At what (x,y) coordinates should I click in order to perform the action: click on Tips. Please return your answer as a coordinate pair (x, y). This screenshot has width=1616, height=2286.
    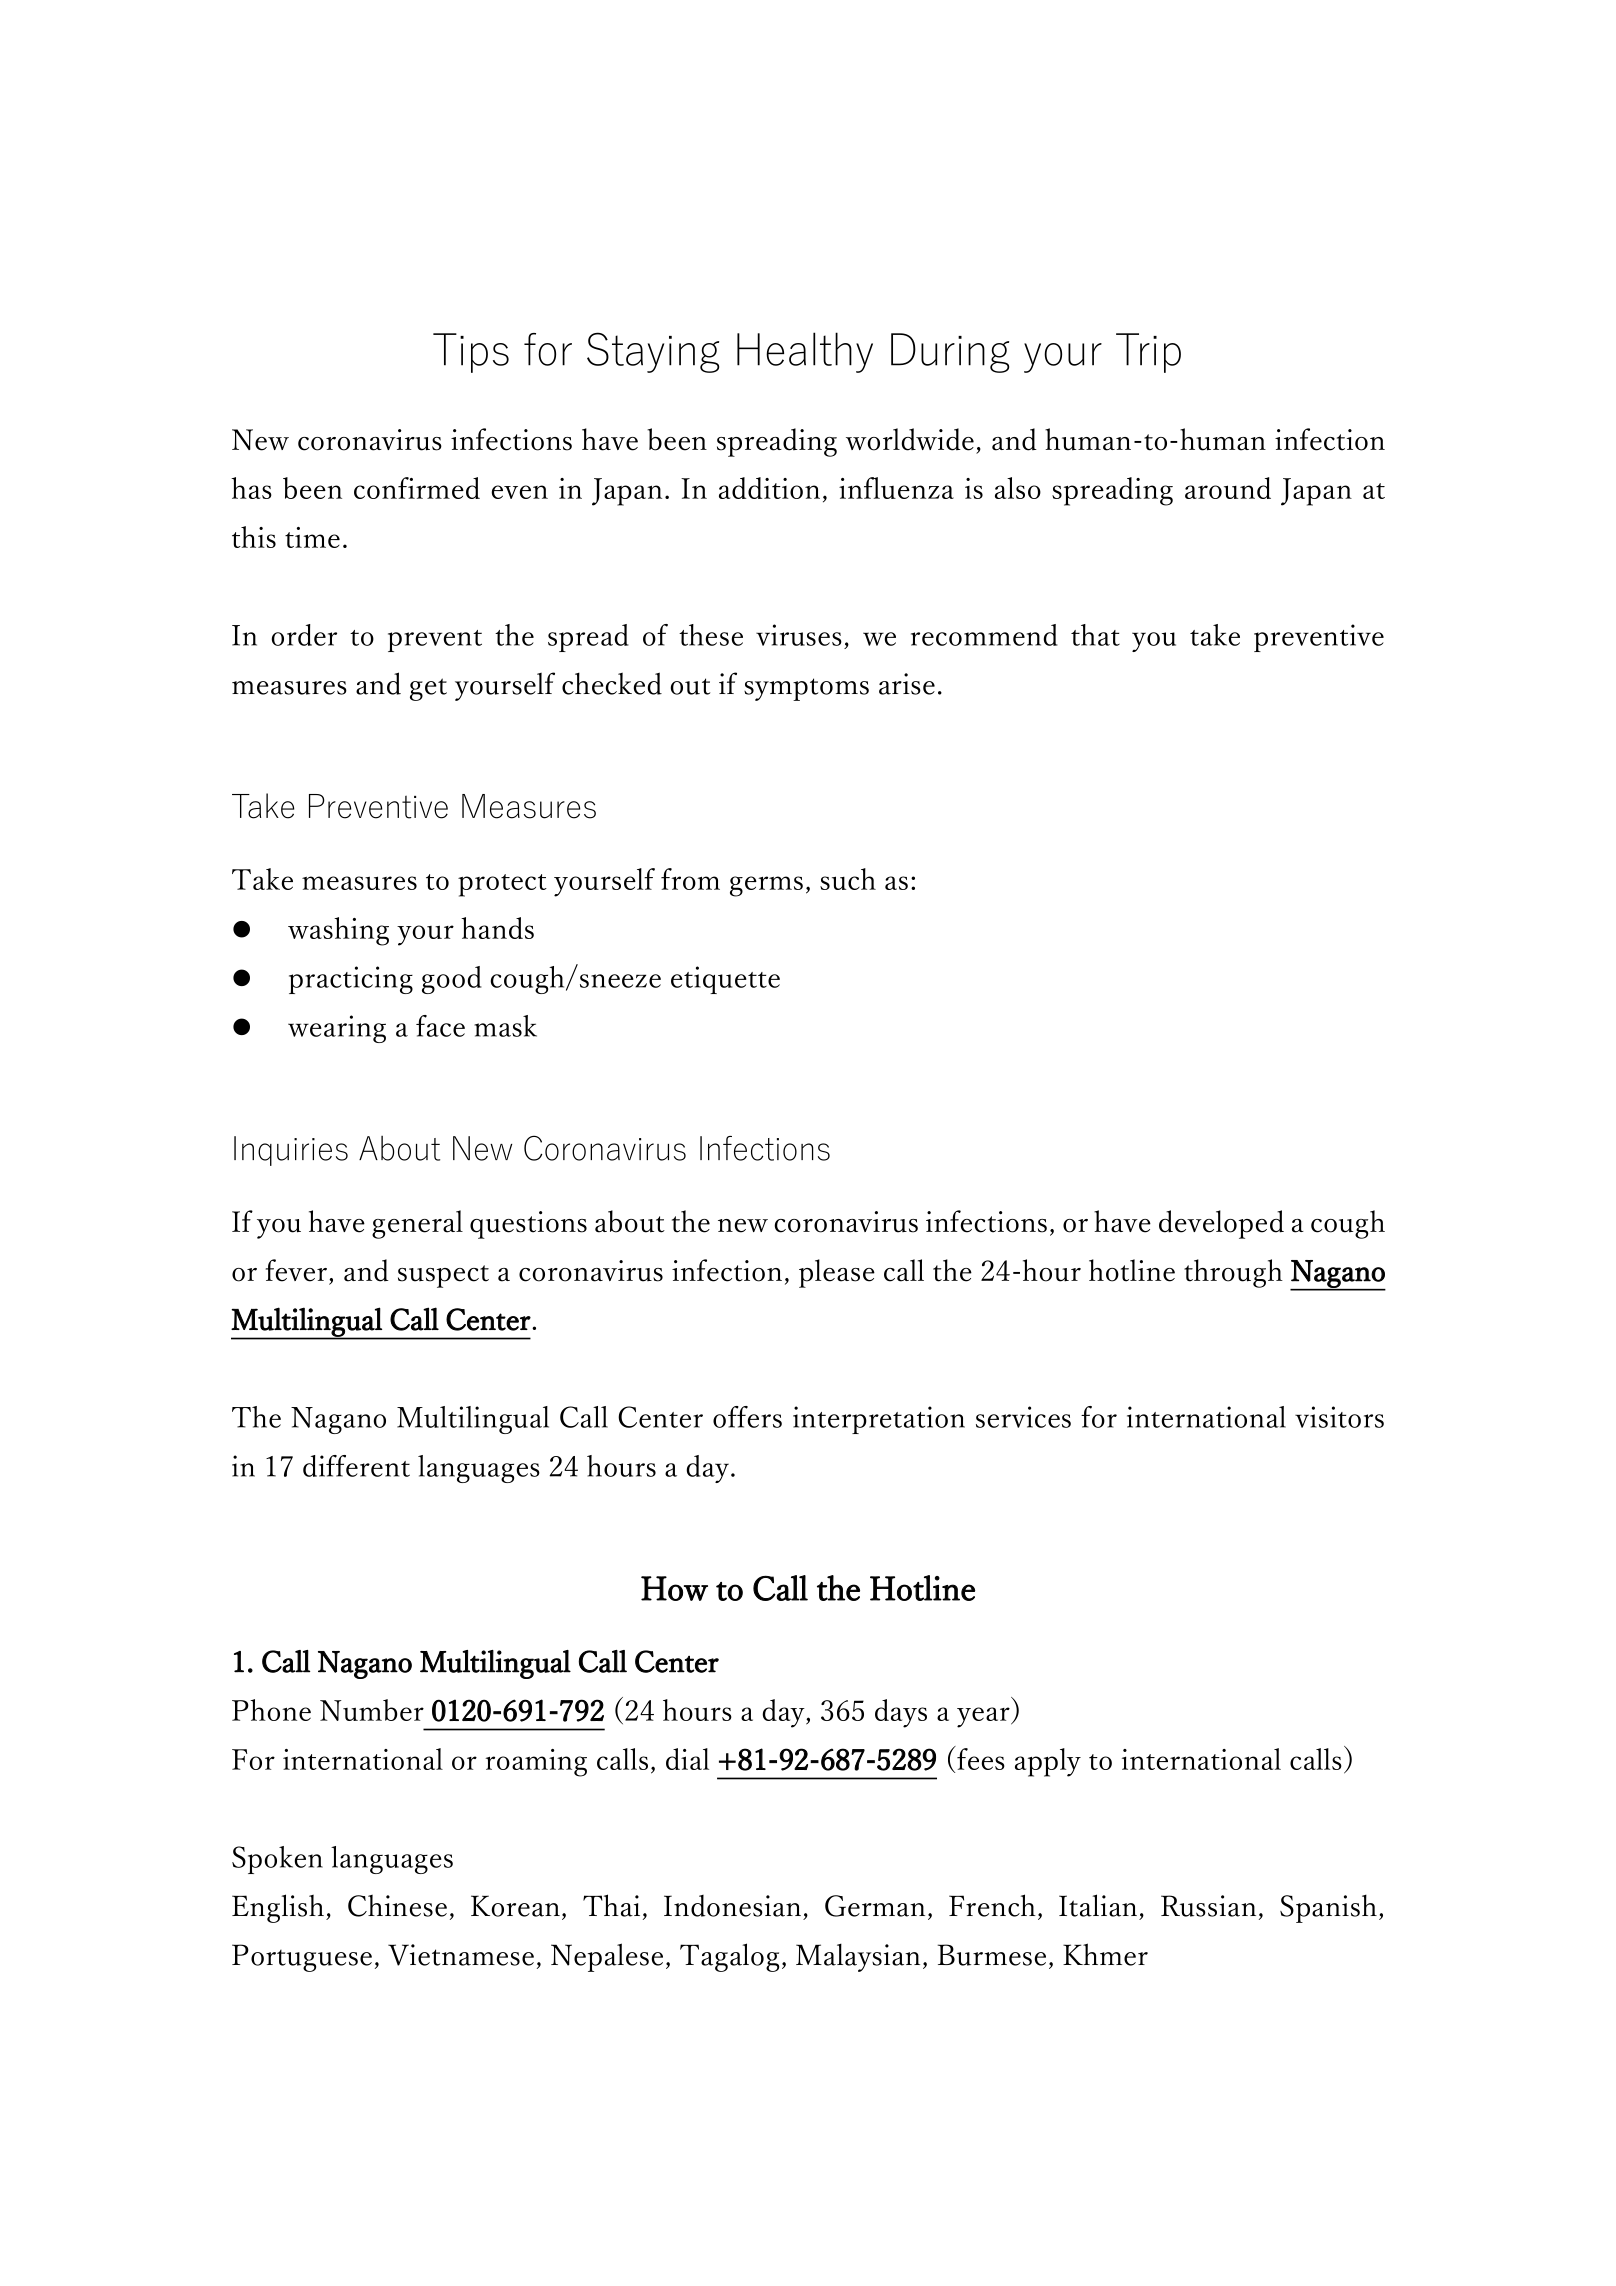
    Looking at the image, I should click on (471, 353).
